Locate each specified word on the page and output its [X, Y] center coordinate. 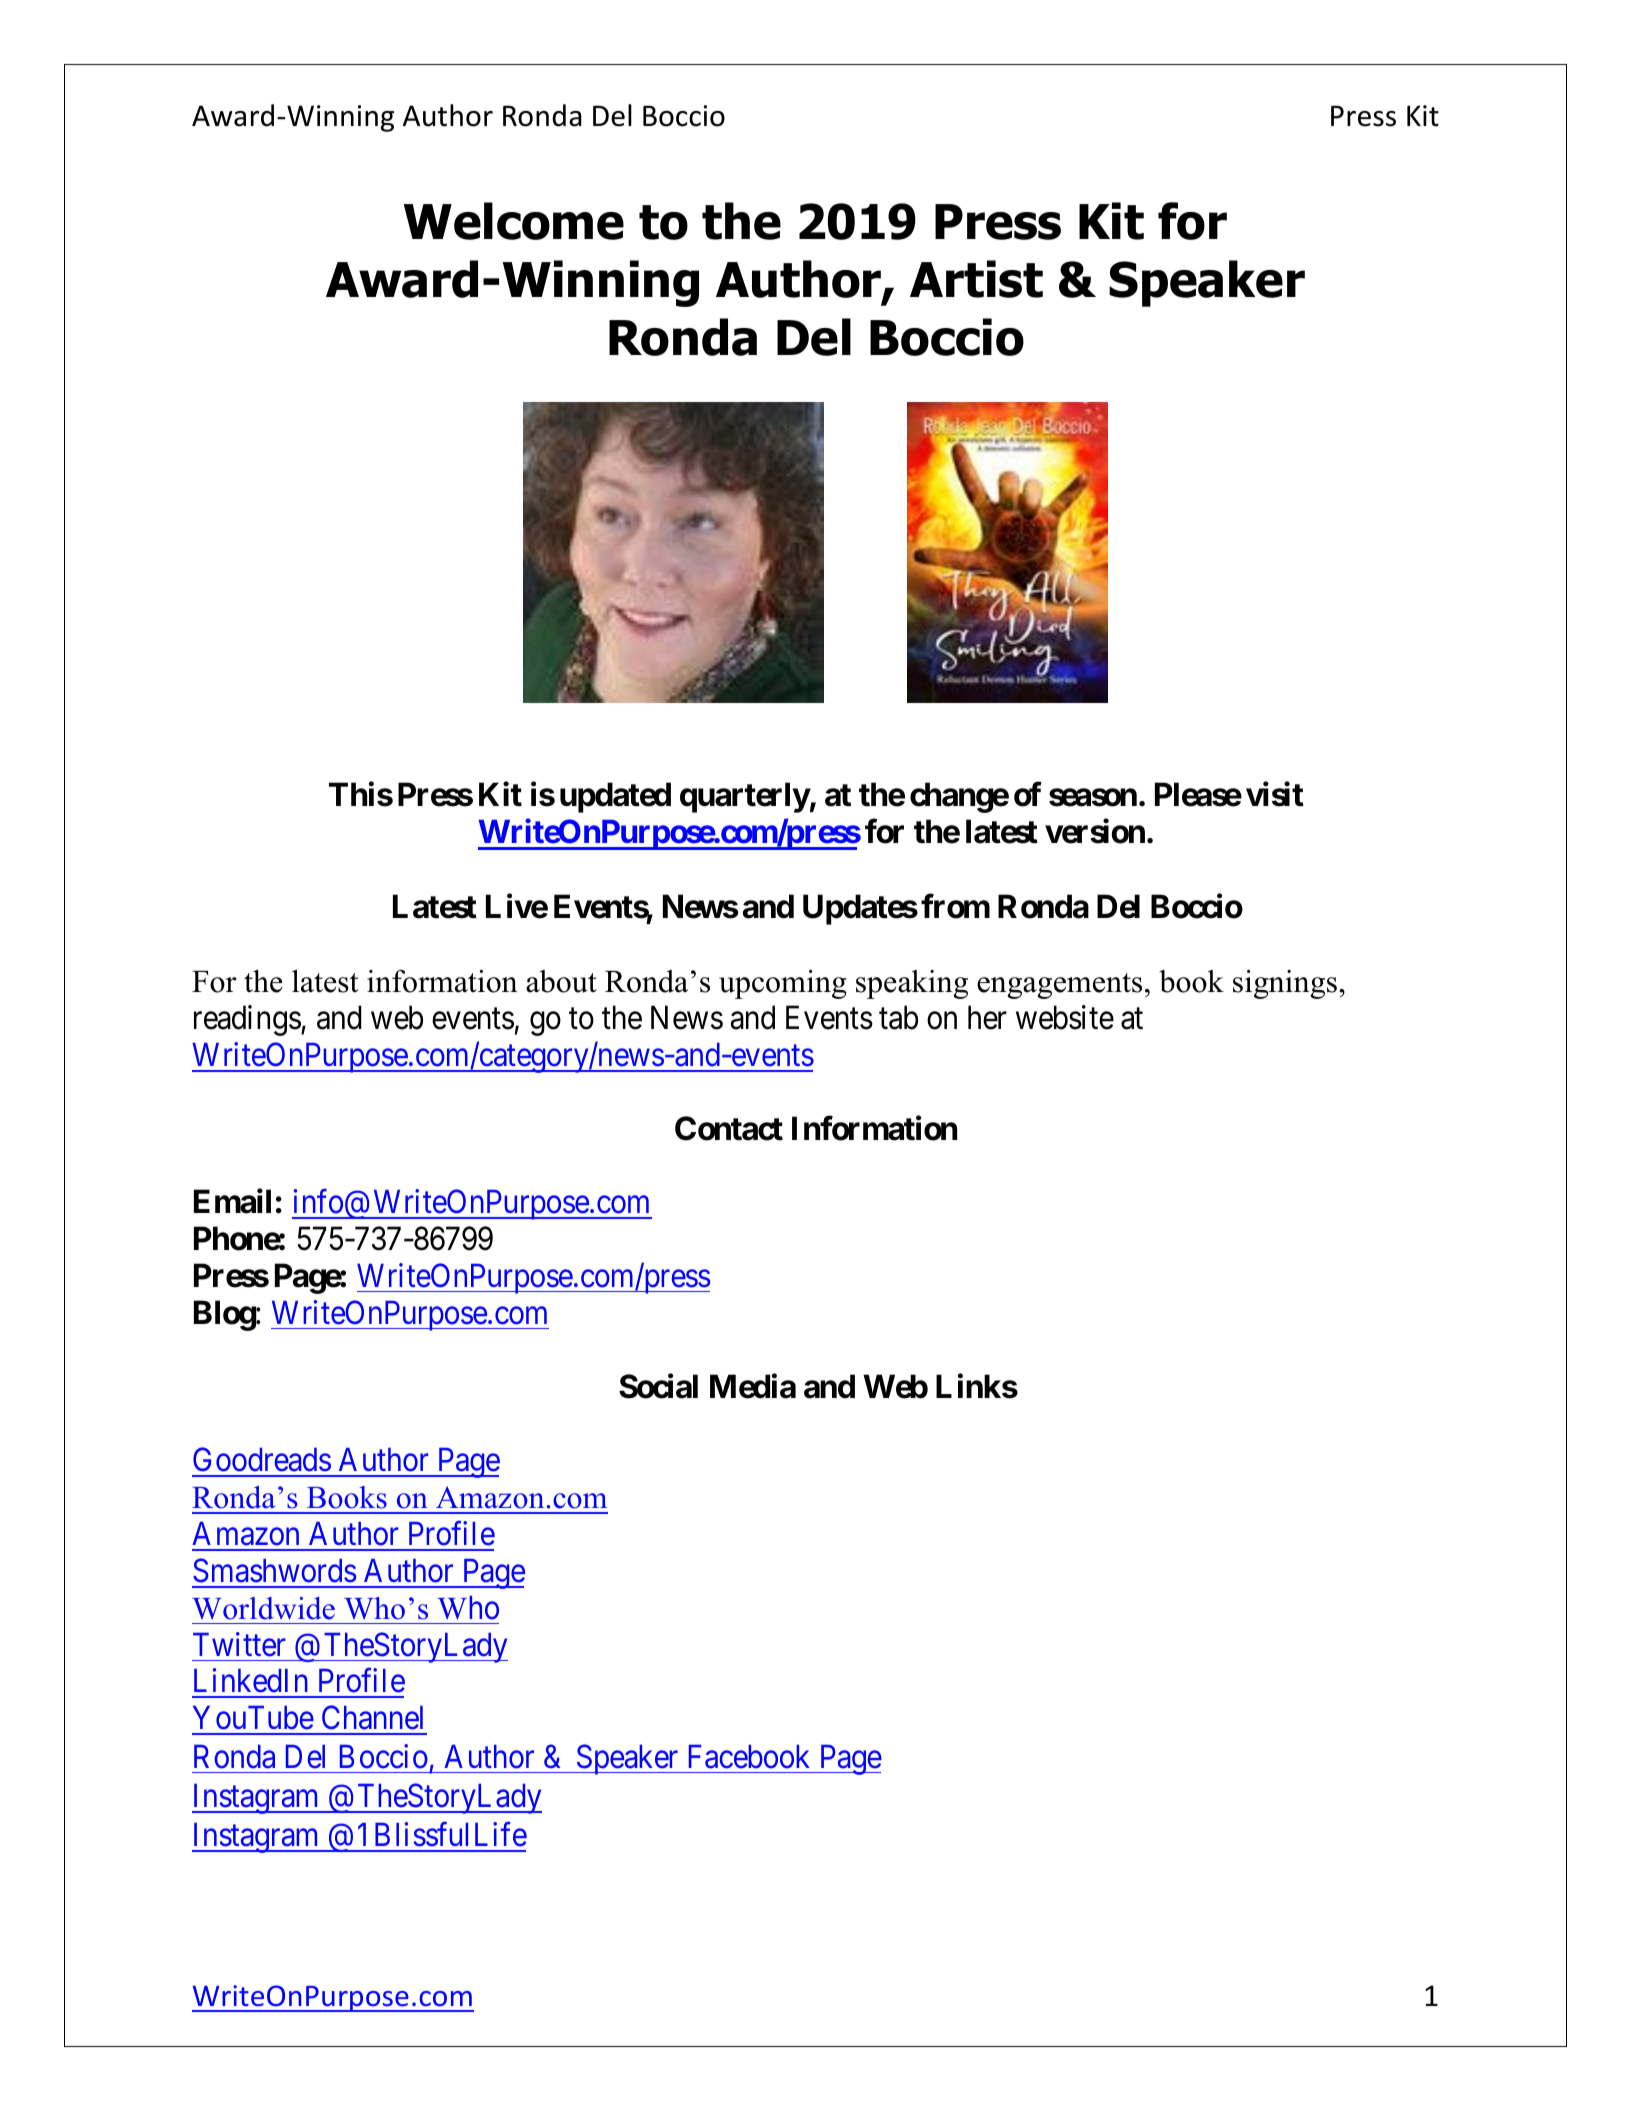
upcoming [783, 984]
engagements [1059, 986]
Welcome [514, 221]
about [561, 981]
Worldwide [263, 1608]
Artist [976, 279]
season [1093, 798]
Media [753, 1386]
